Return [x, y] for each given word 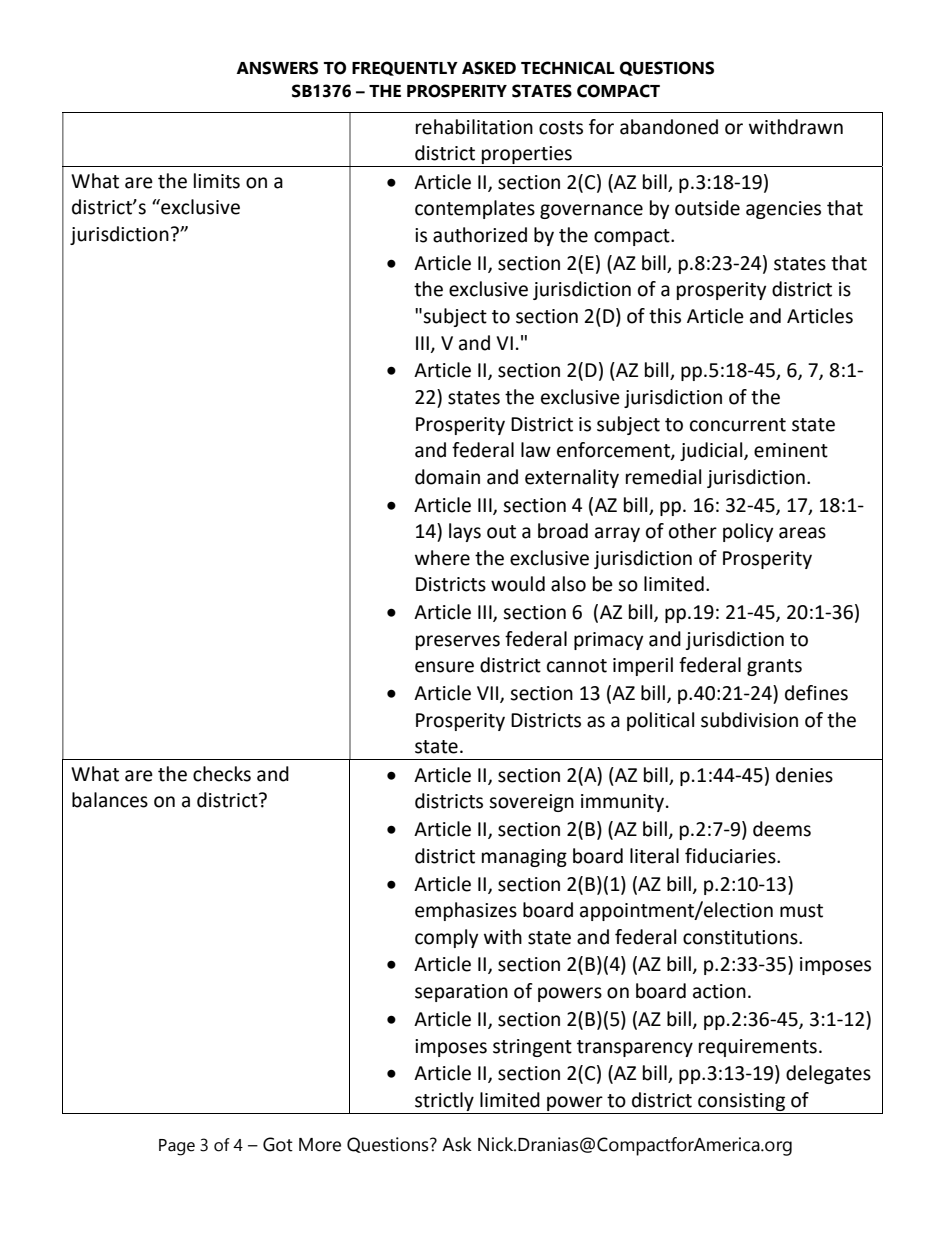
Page [177, 1147]
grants [774, 667]
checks [222, 774]
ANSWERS [277, 68]
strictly [444, 1101]
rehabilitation [474, 127]
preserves [458, 642]
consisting [741, 1102]
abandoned [669, 127]
